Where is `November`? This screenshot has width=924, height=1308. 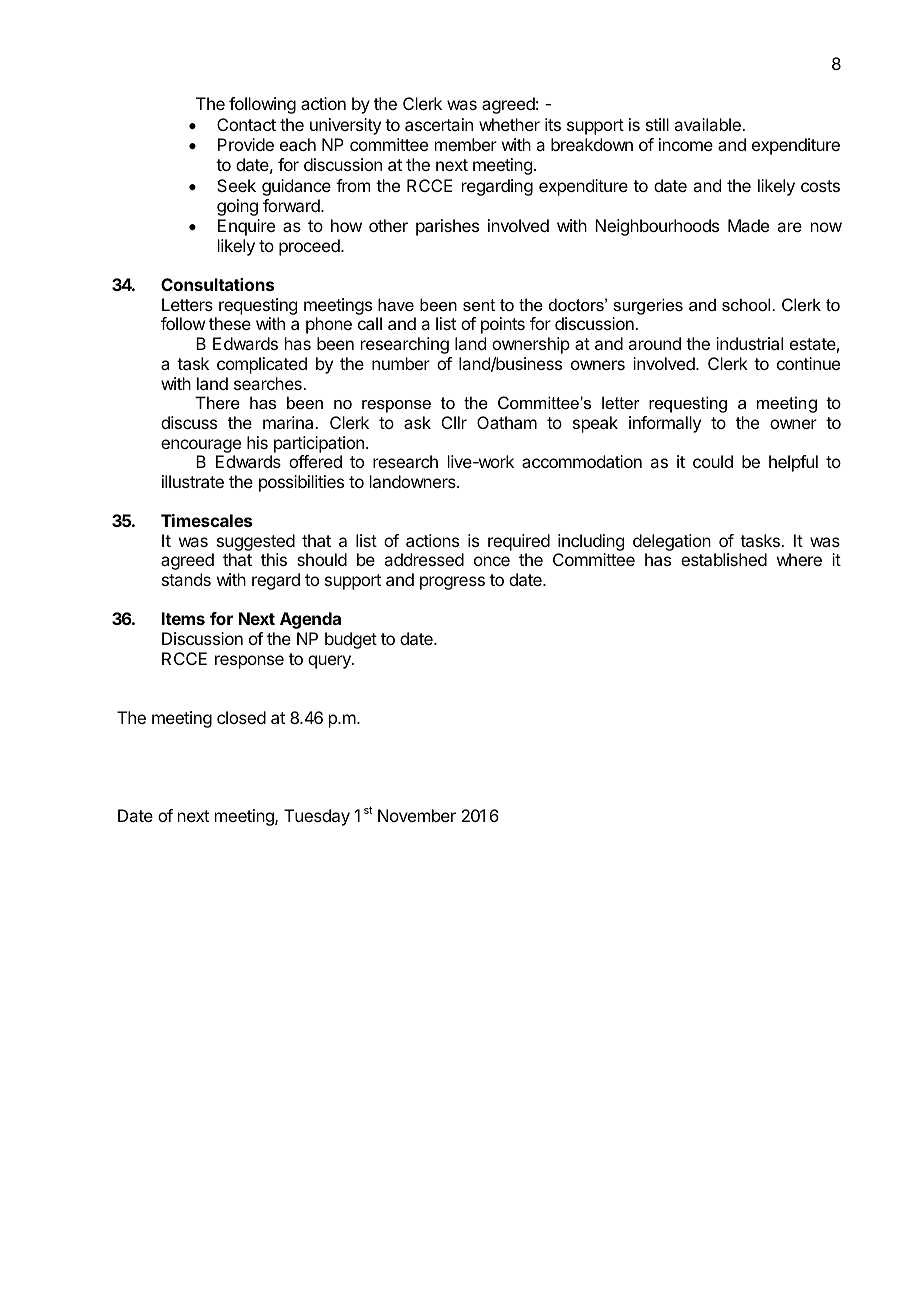 November is located at coordinates (417, 815).
